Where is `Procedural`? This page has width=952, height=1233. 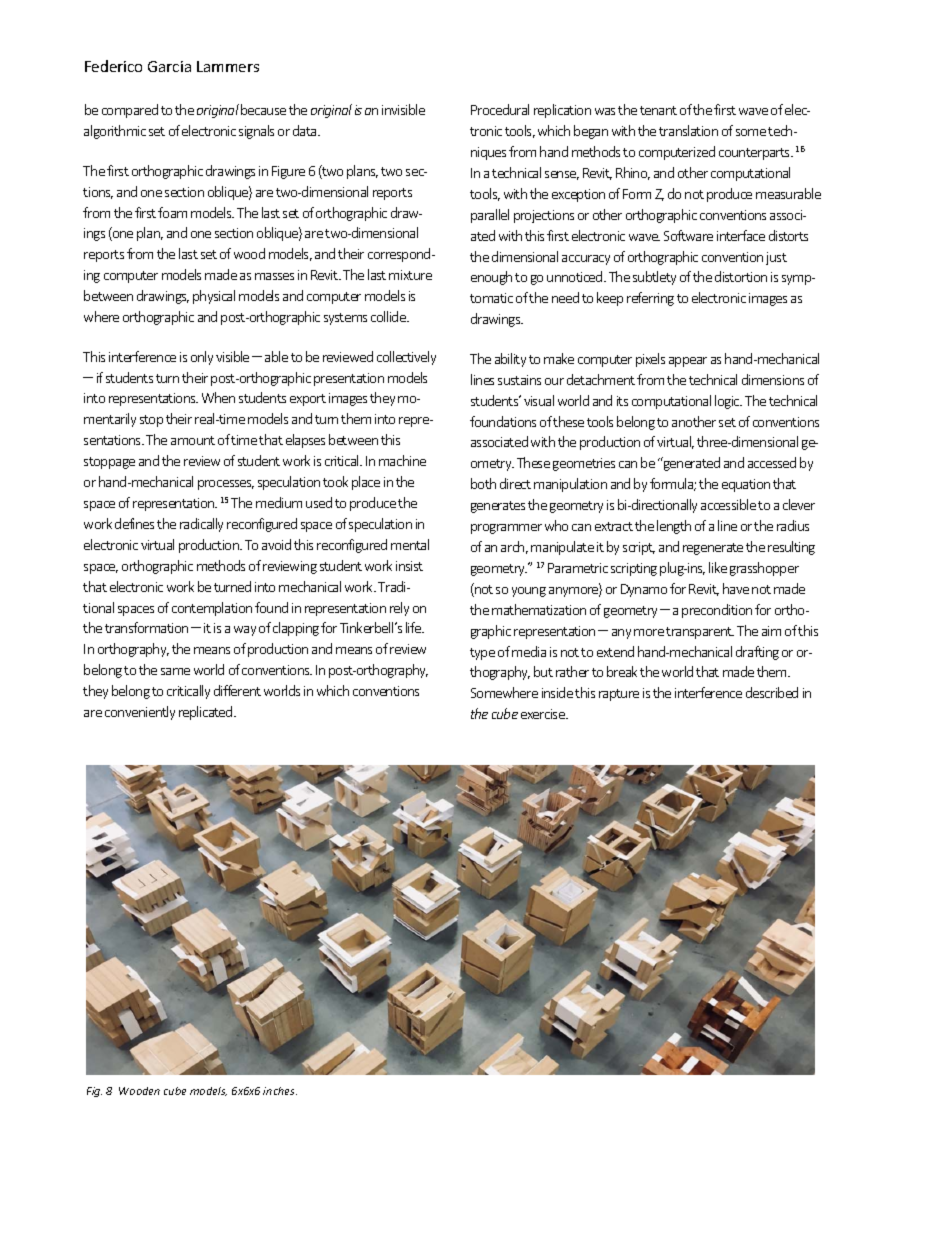
Procedural is located at coordinates (500, 109).
